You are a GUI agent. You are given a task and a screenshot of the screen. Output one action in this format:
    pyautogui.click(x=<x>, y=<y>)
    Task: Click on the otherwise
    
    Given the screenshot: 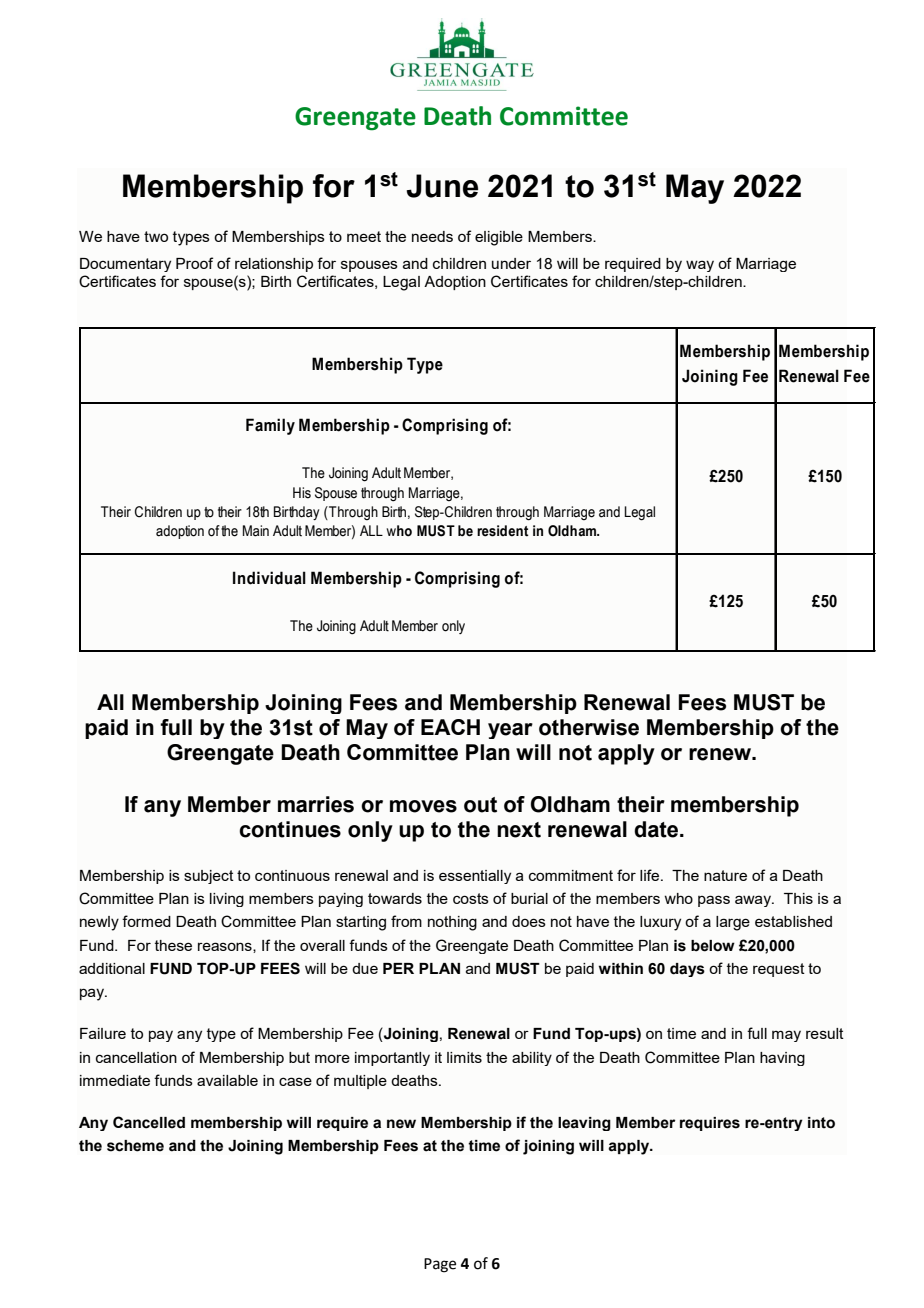 What is the action you would take?
    pyautogui.click(x=589, y=727)
